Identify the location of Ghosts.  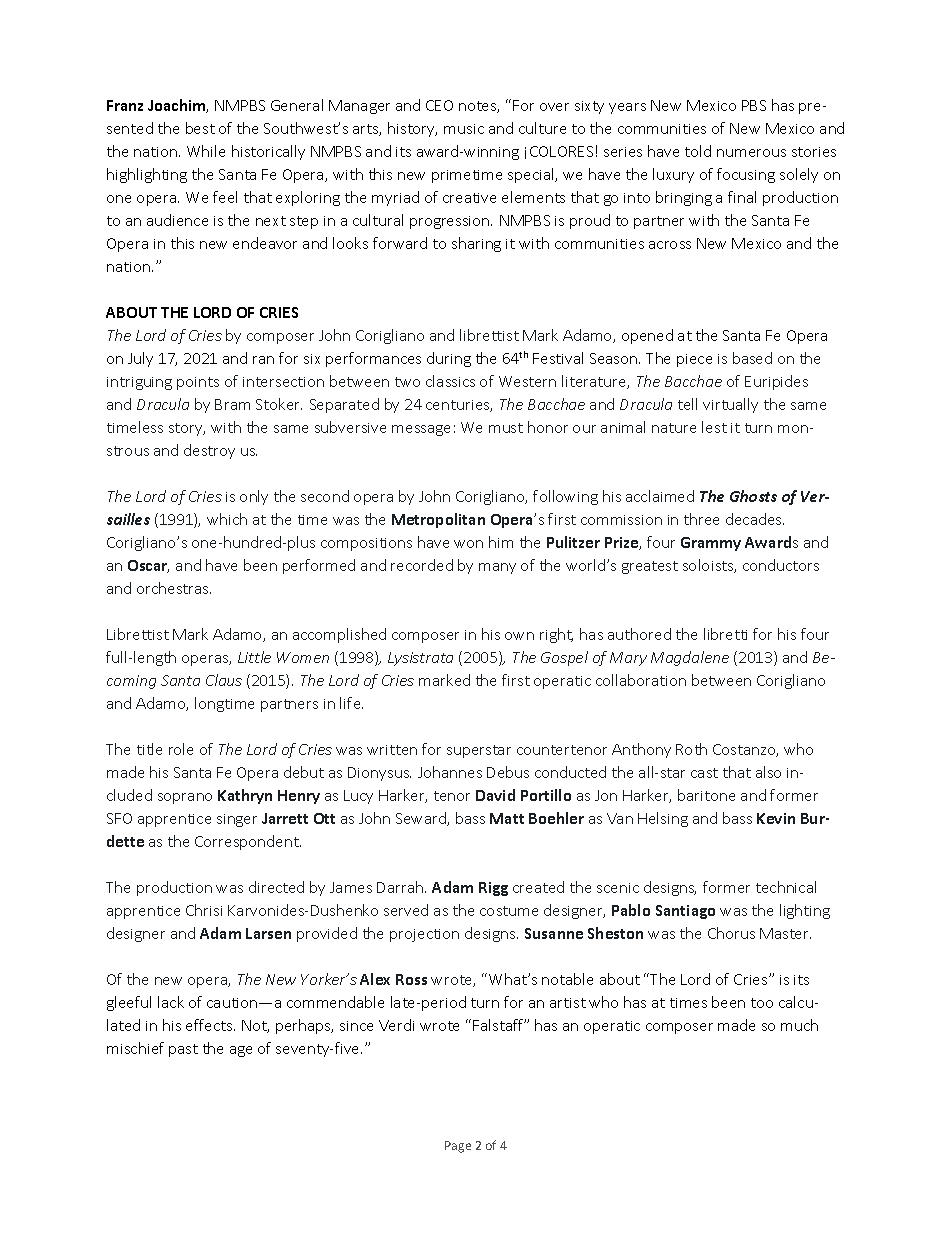
(753, 496).
